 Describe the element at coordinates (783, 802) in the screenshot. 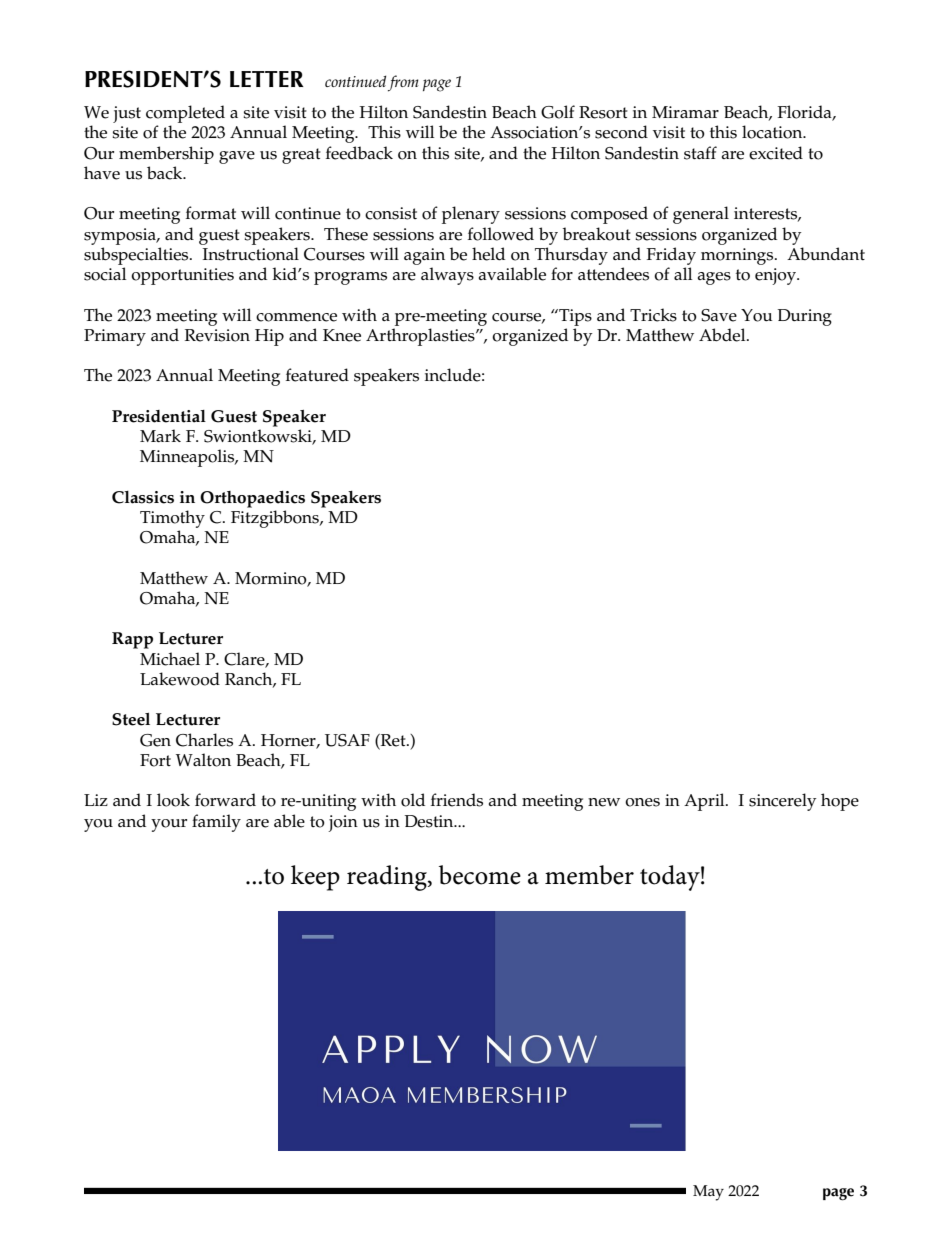

I see `sincerely` at that location.
